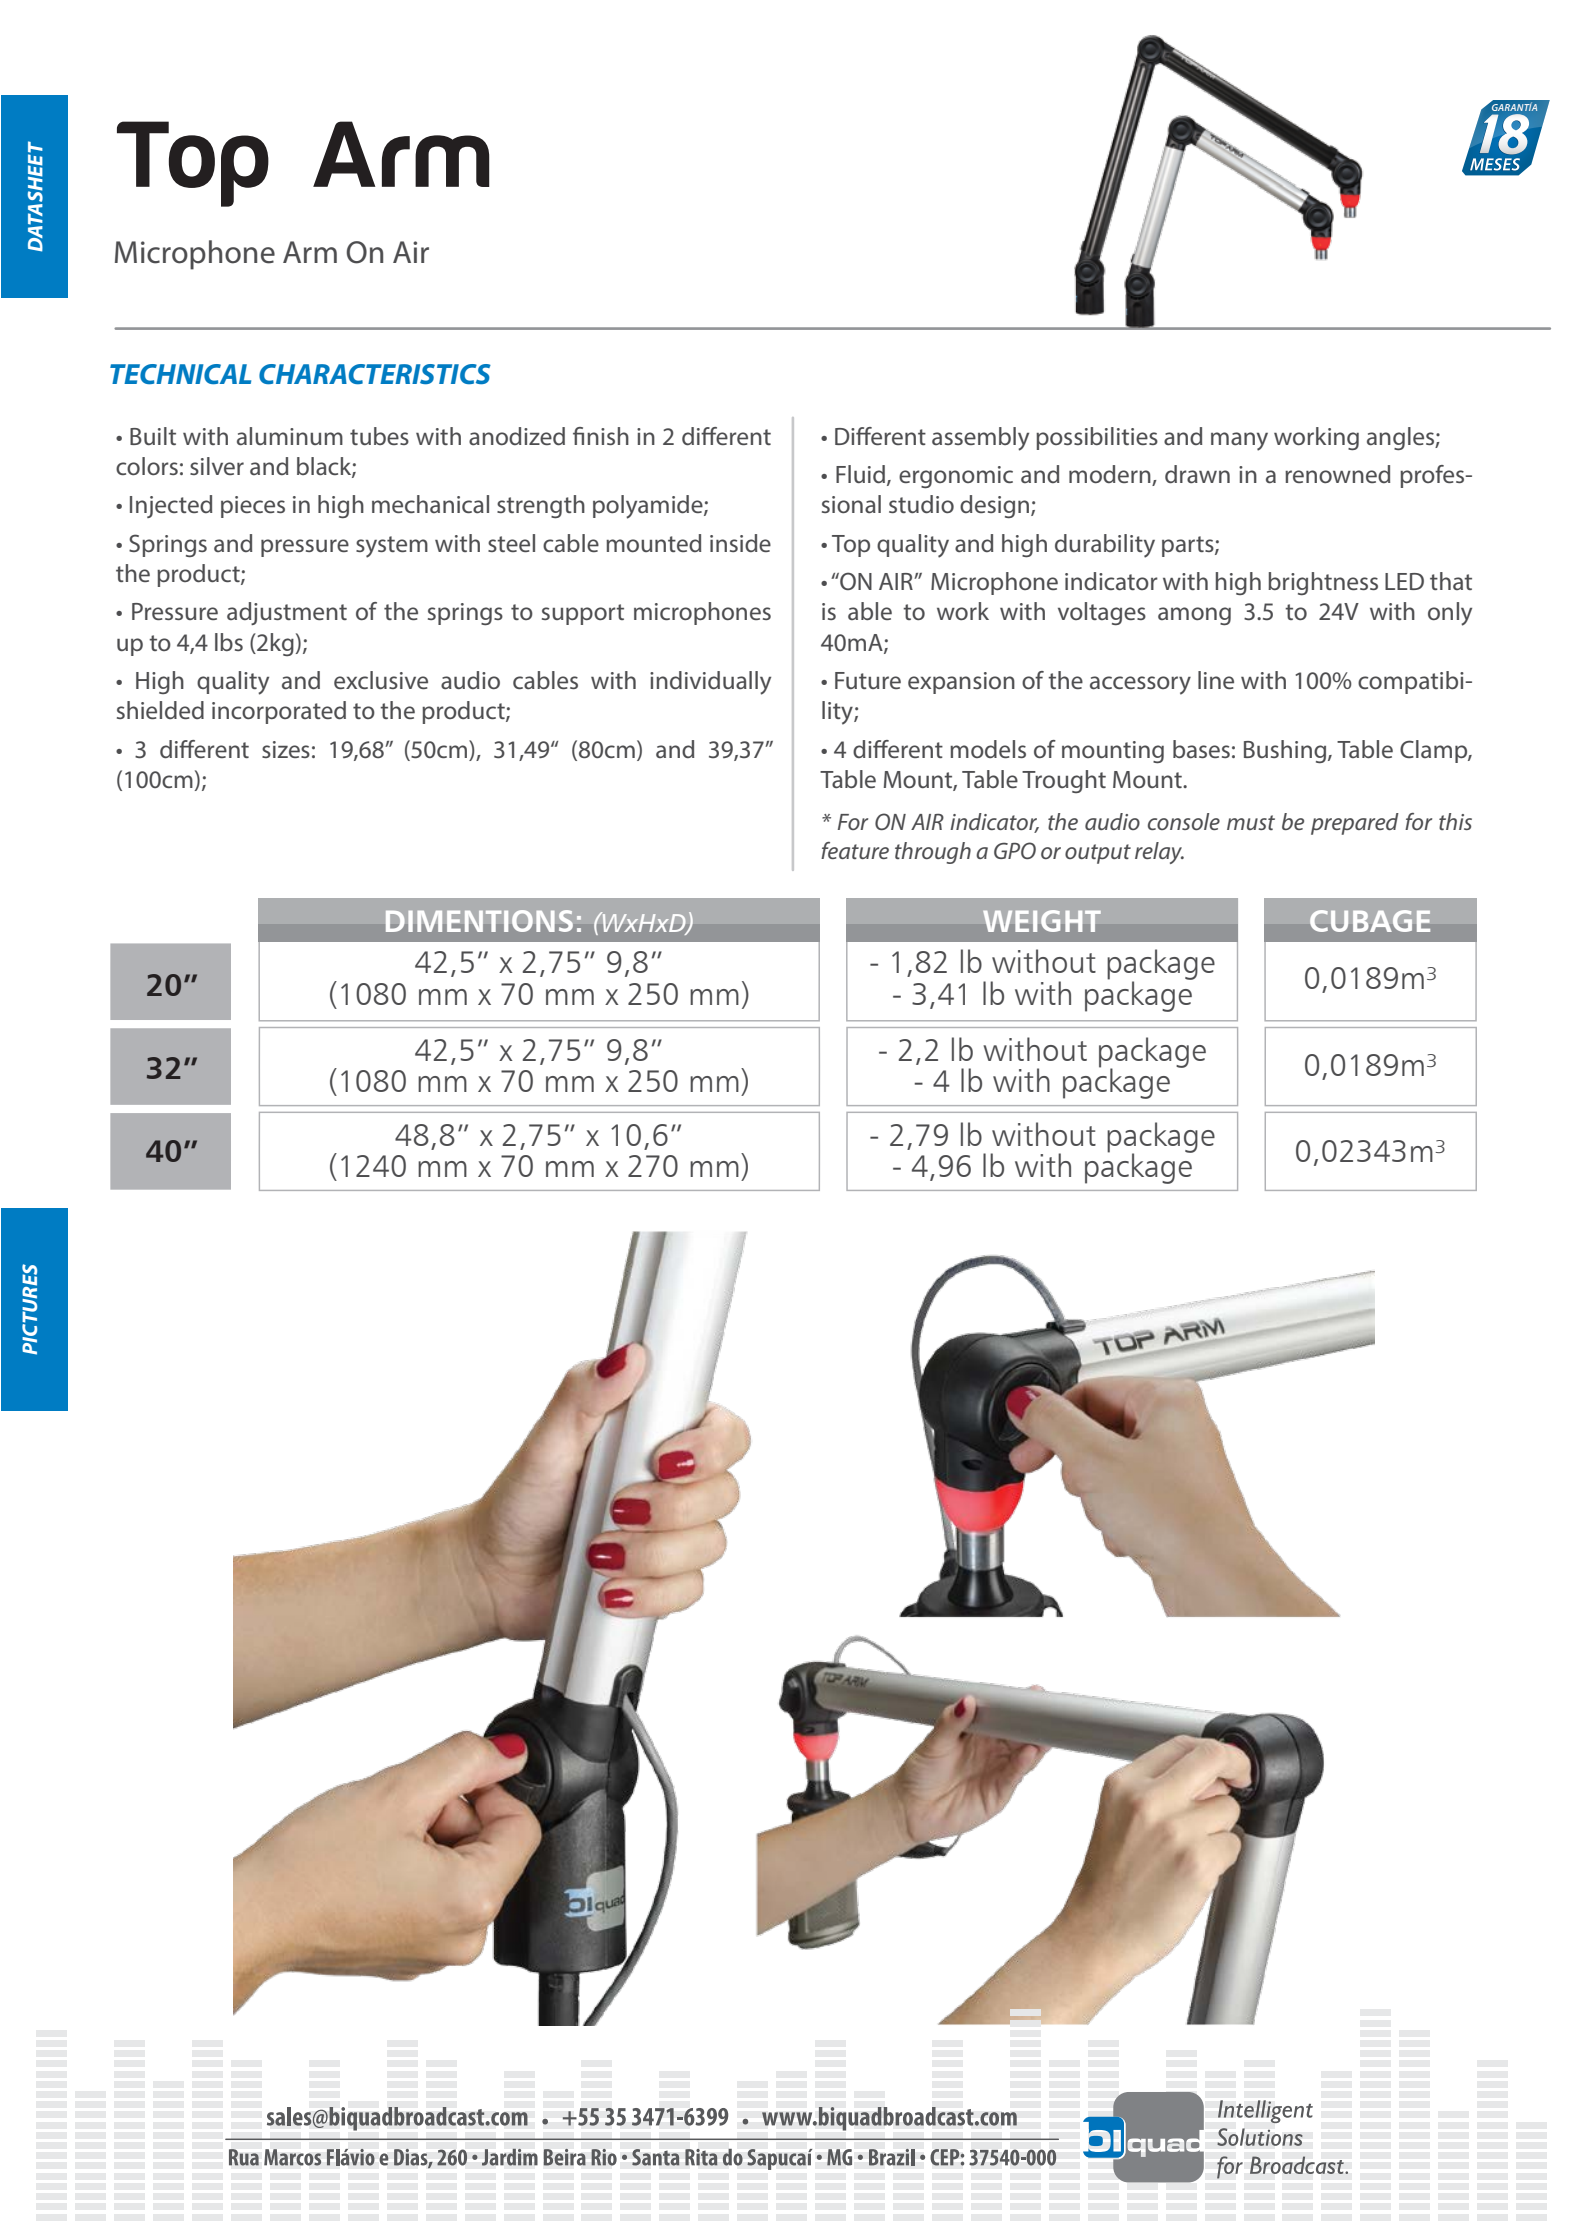 The height and width of the screenshot is (2240, 1584). Describe the element at coordinates (479, 921) in the screenshot. I see `DIMENTIONS` at that location.
